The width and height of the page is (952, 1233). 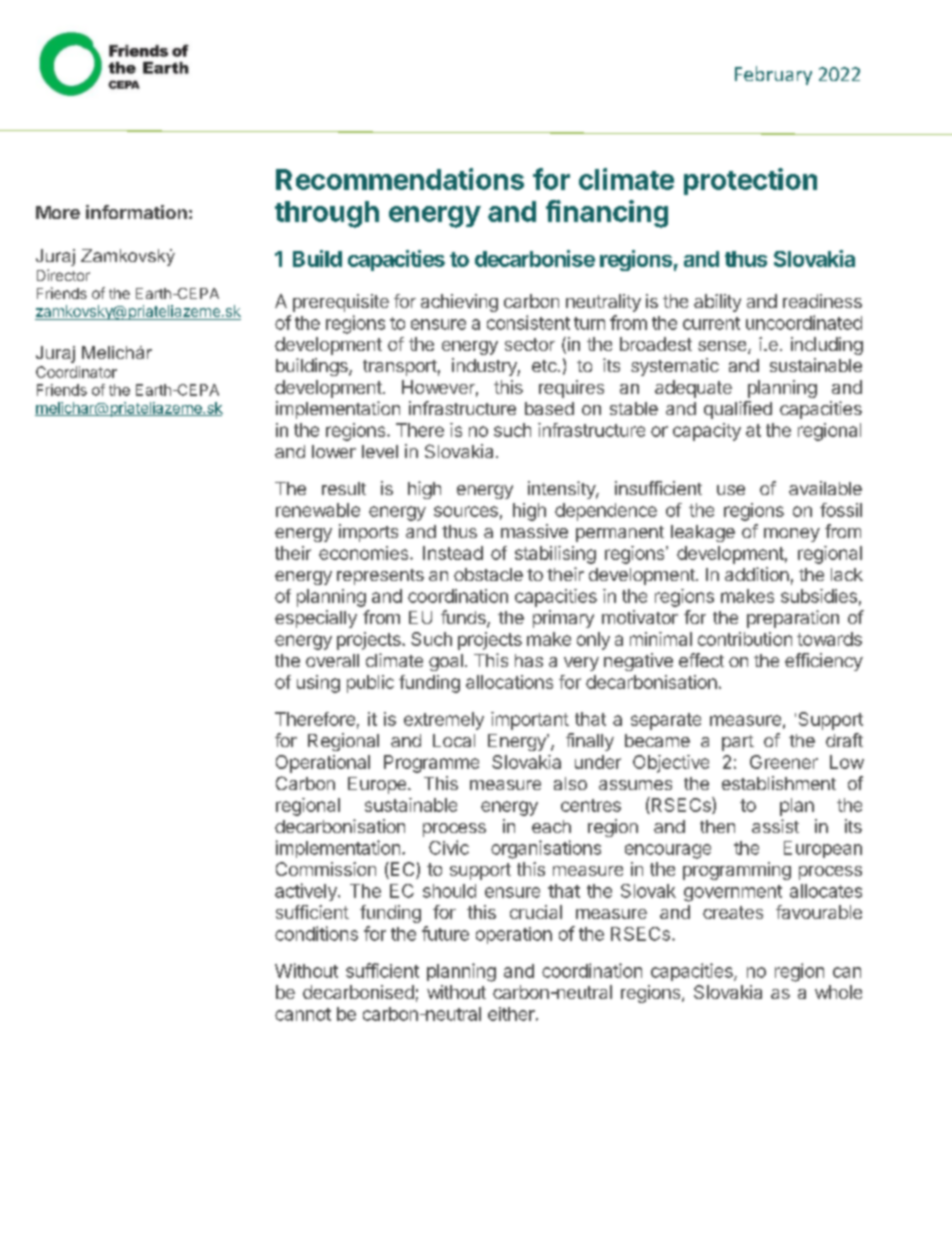 What do you see at coordinates (773, 75) in the page?
I see `February` at bounding box center [773, 75].
